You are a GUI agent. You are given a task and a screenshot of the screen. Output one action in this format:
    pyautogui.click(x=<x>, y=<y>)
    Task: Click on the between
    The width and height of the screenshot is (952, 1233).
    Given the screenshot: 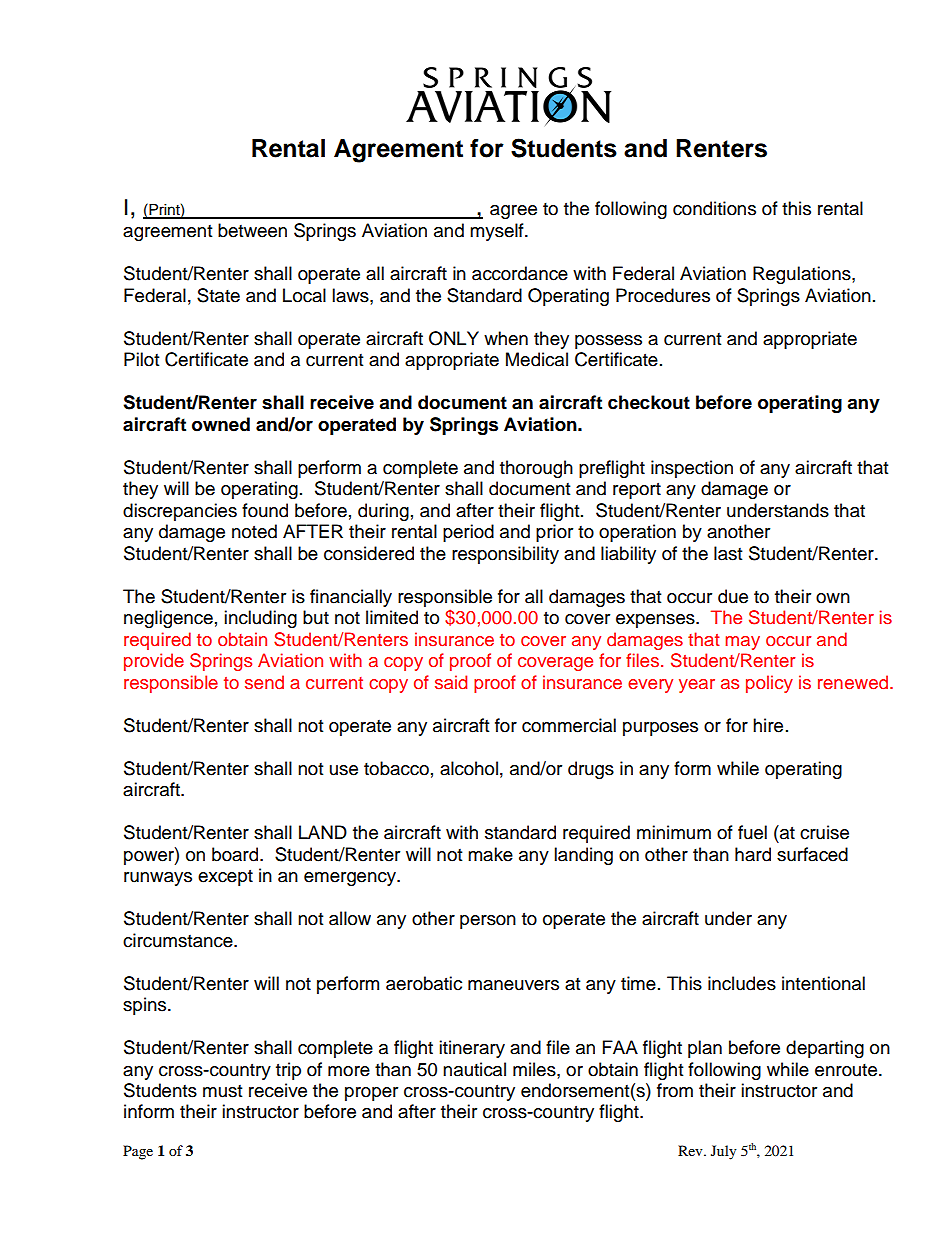 What is the action you would take?
    pyautogui.click(x=252, y=230)
